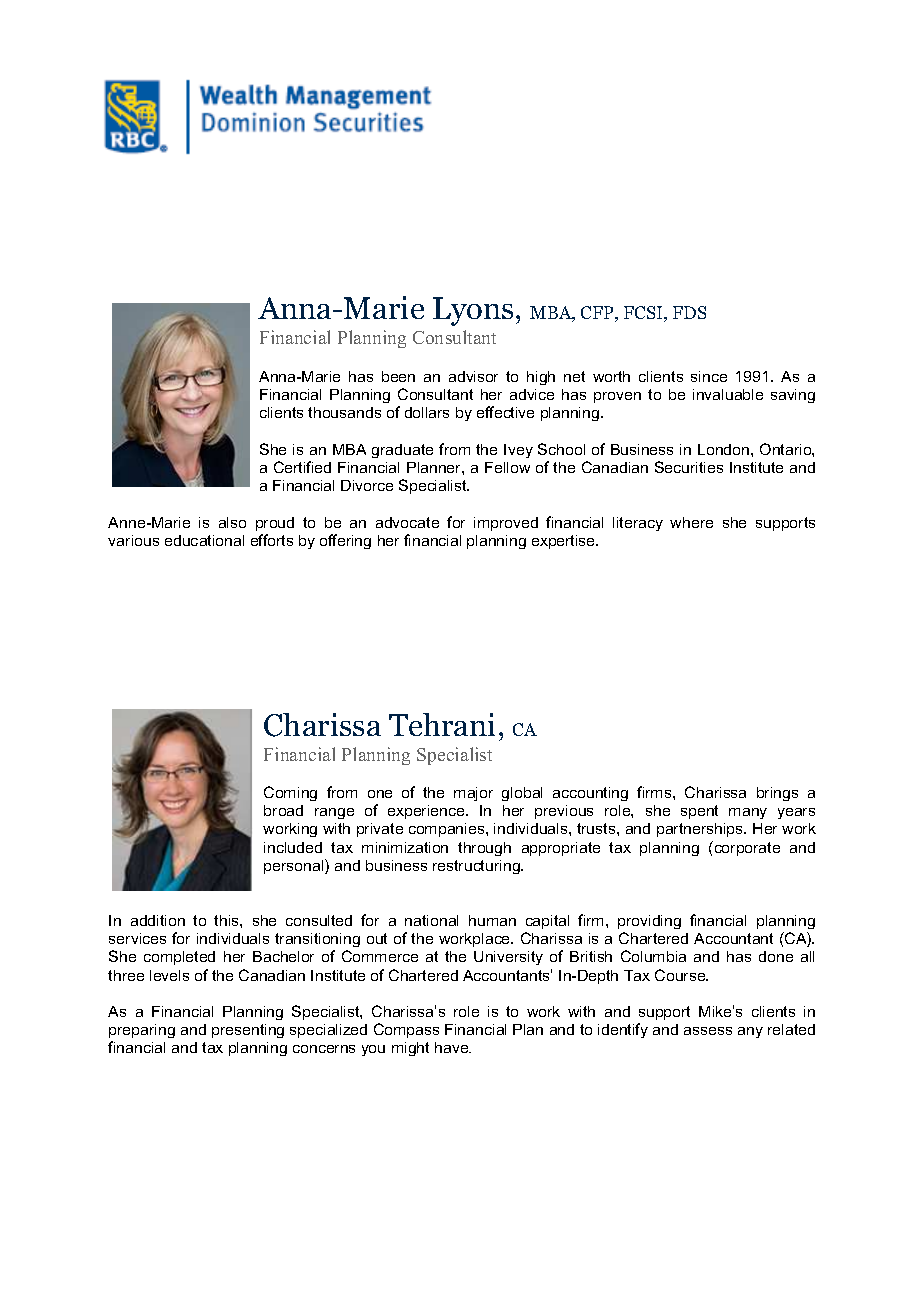 This screenshot has height=1308, width=924. I want to click on presenting, so click(248, 1031).
